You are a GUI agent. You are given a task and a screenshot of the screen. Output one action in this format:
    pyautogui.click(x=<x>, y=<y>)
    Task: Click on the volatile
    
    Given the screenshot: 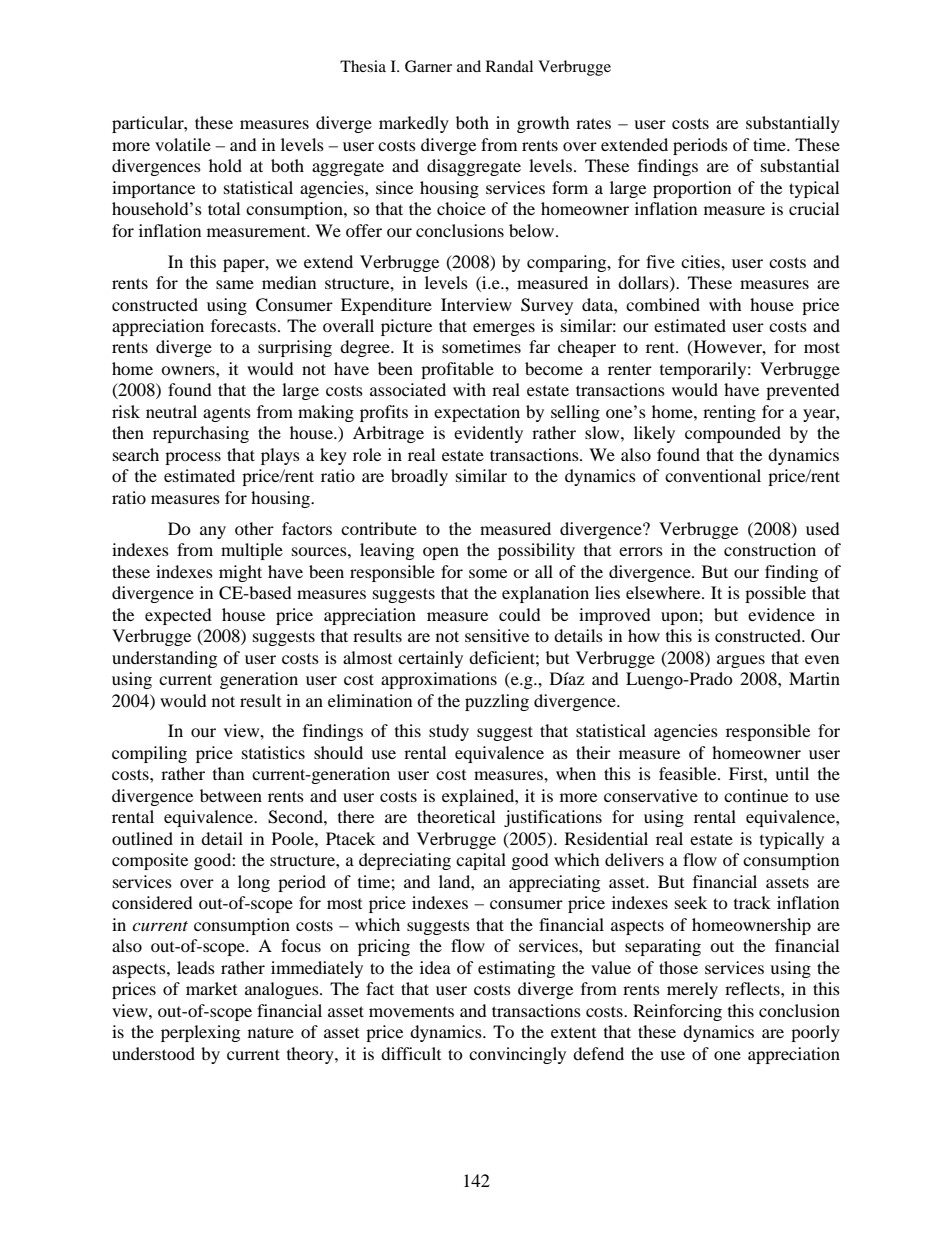 What is the action you would take?
    pyautogui.click(x=183, y=144)
